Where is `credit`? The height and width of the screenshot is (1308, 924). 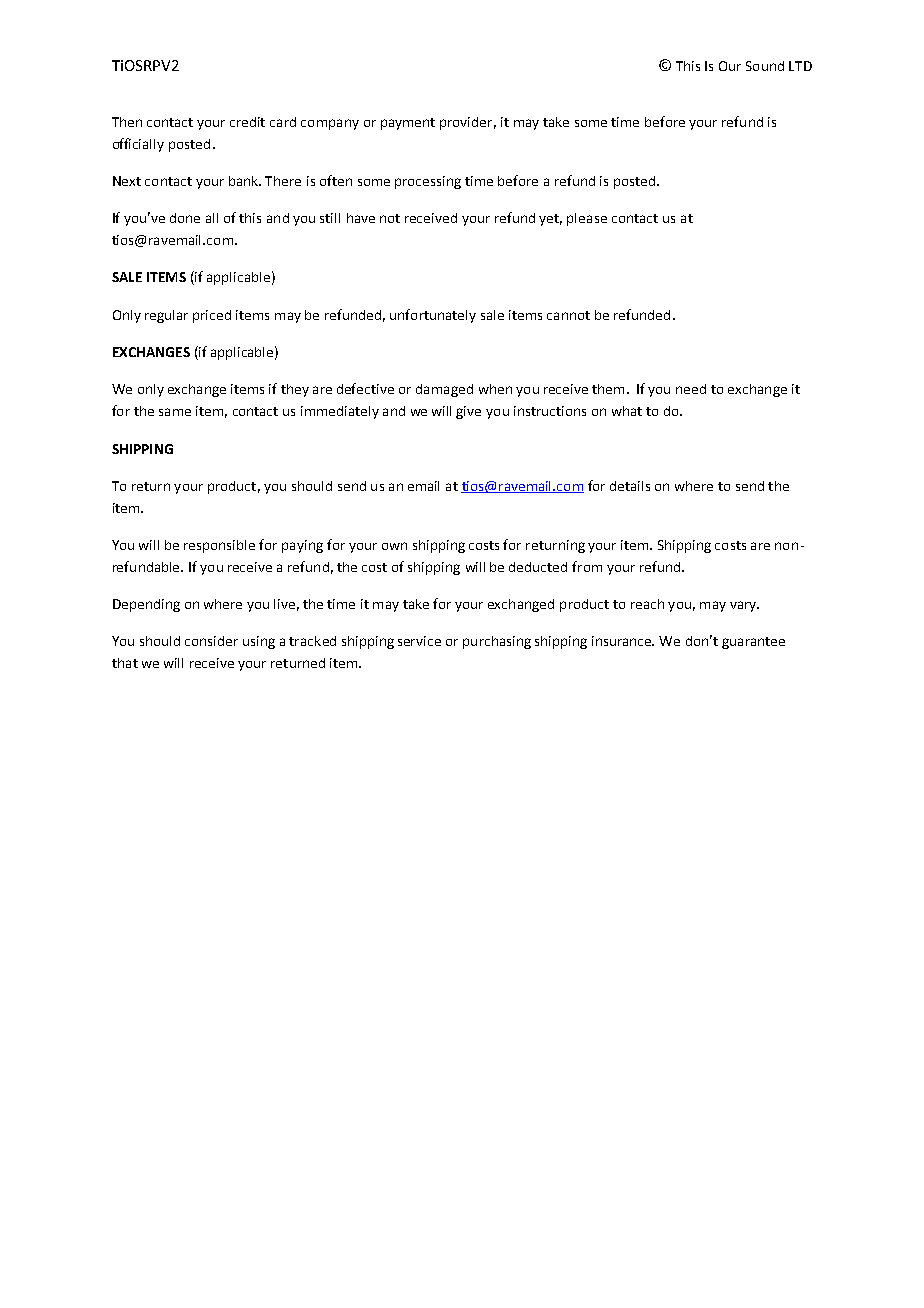
credit is located at coordinates (247, 122).
